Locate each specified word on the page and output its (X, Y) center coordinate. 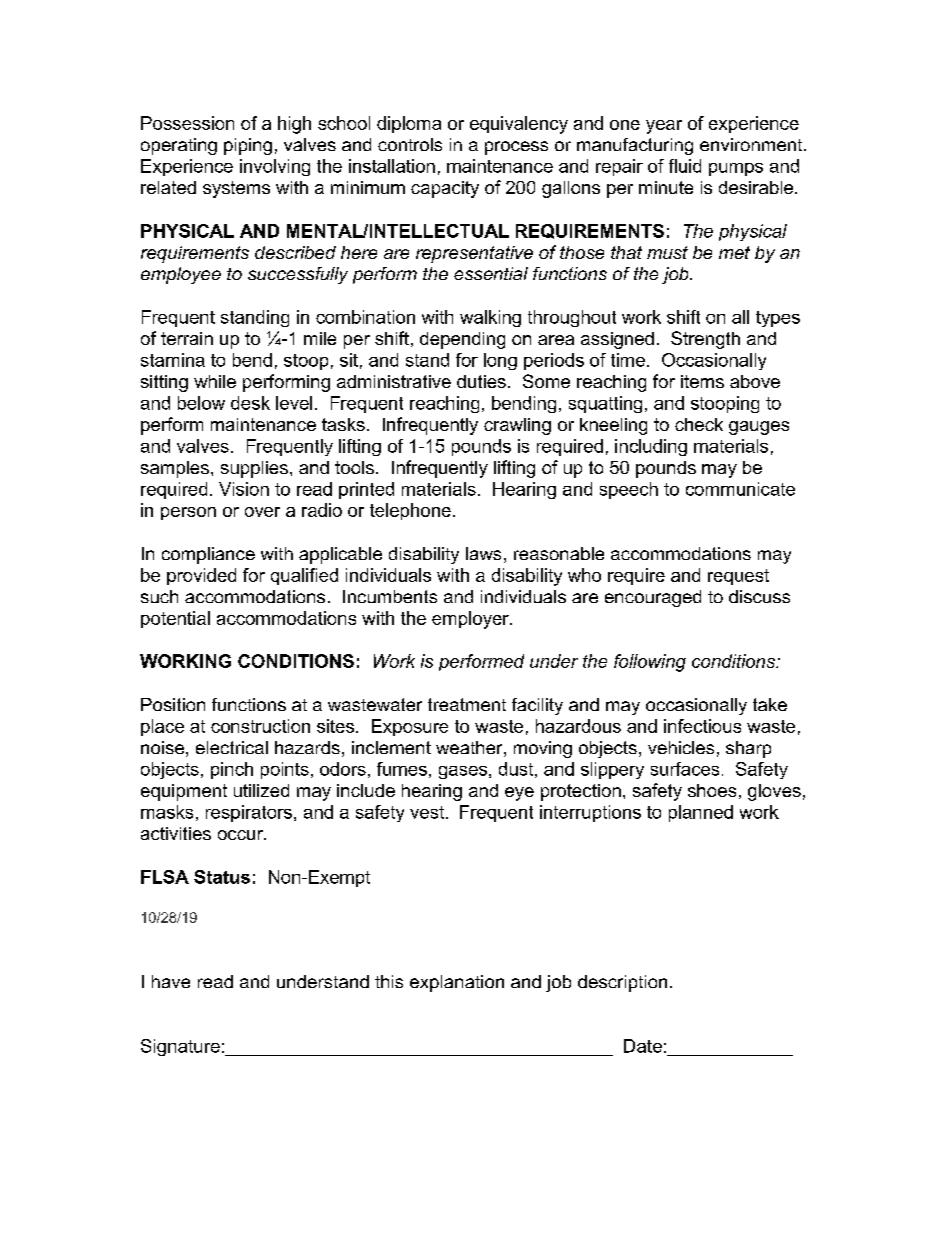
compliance (208, 555)
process (516, 148)
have (171, 981)
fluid (685, 166)
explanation (457, 983)
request (738, 577)
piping (248, 146)
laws (483, 553)
